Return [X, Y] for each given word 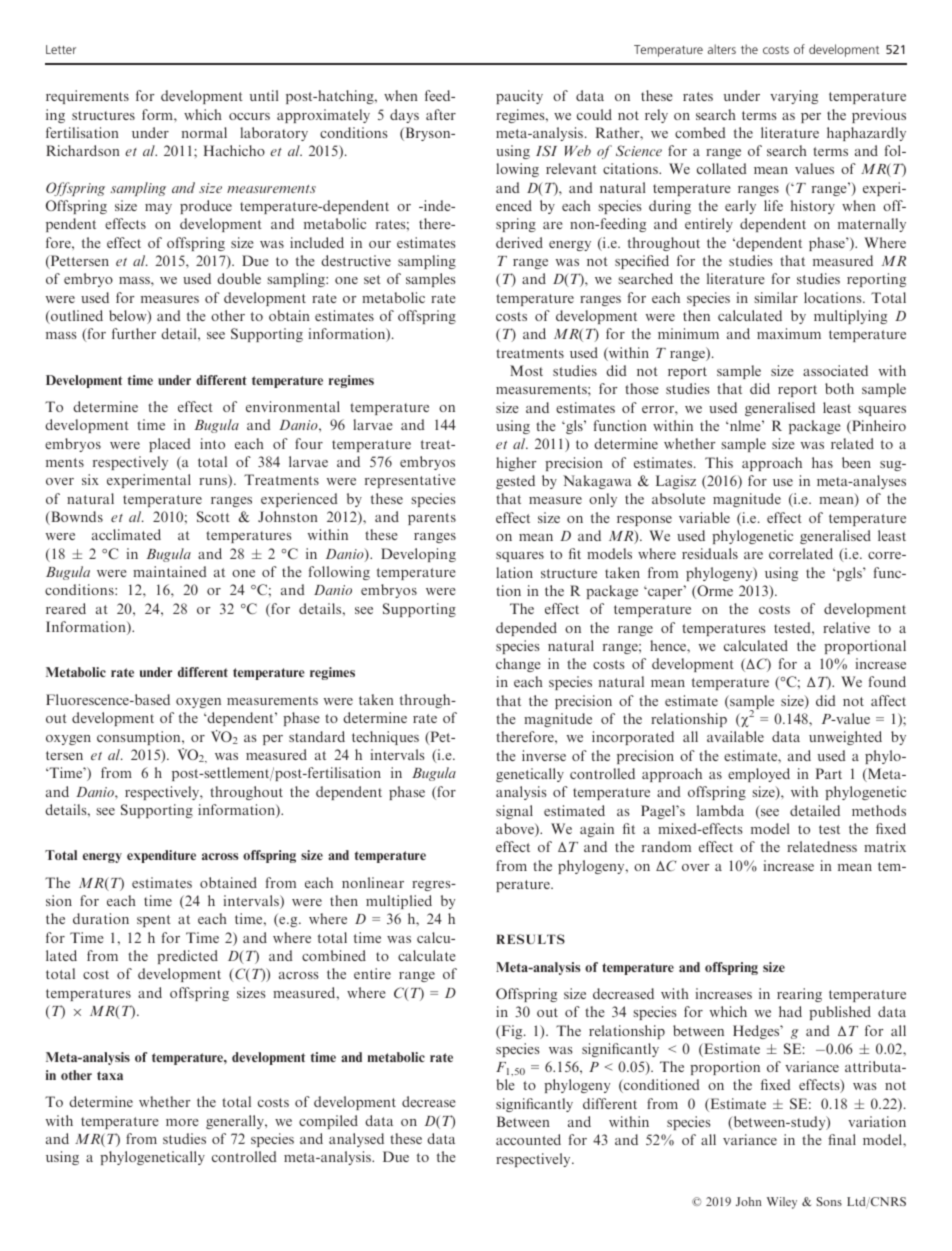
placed [170, 445]
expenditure [161, 856]
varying [794, 97]
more [182, 1122]
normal [204, 132]
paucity [519, 97]
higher [516, 464]
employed [759, 775]
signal [514, 812]
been [856, 462]
